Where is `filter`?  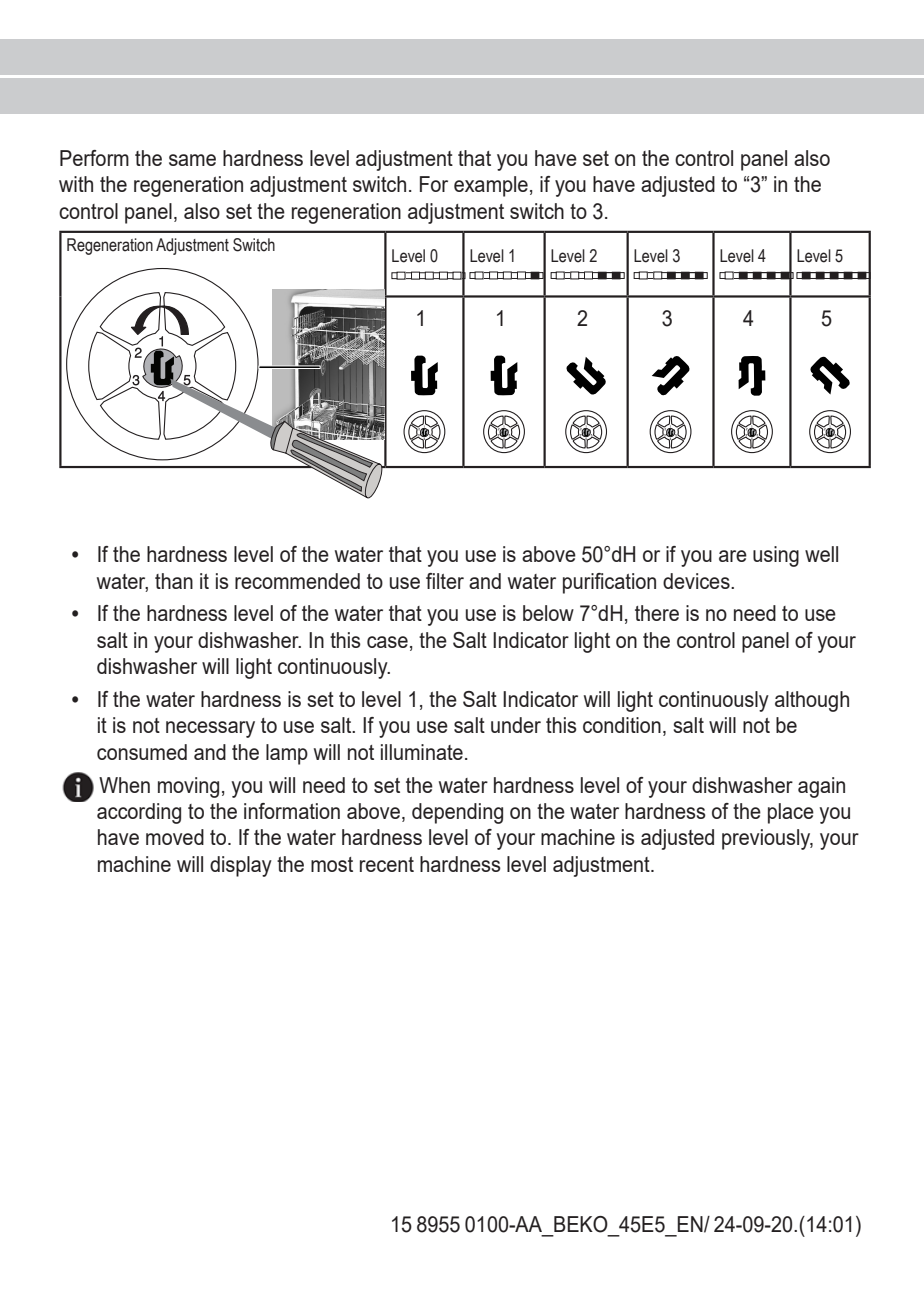 filter is located at coordinates (445, 581).
